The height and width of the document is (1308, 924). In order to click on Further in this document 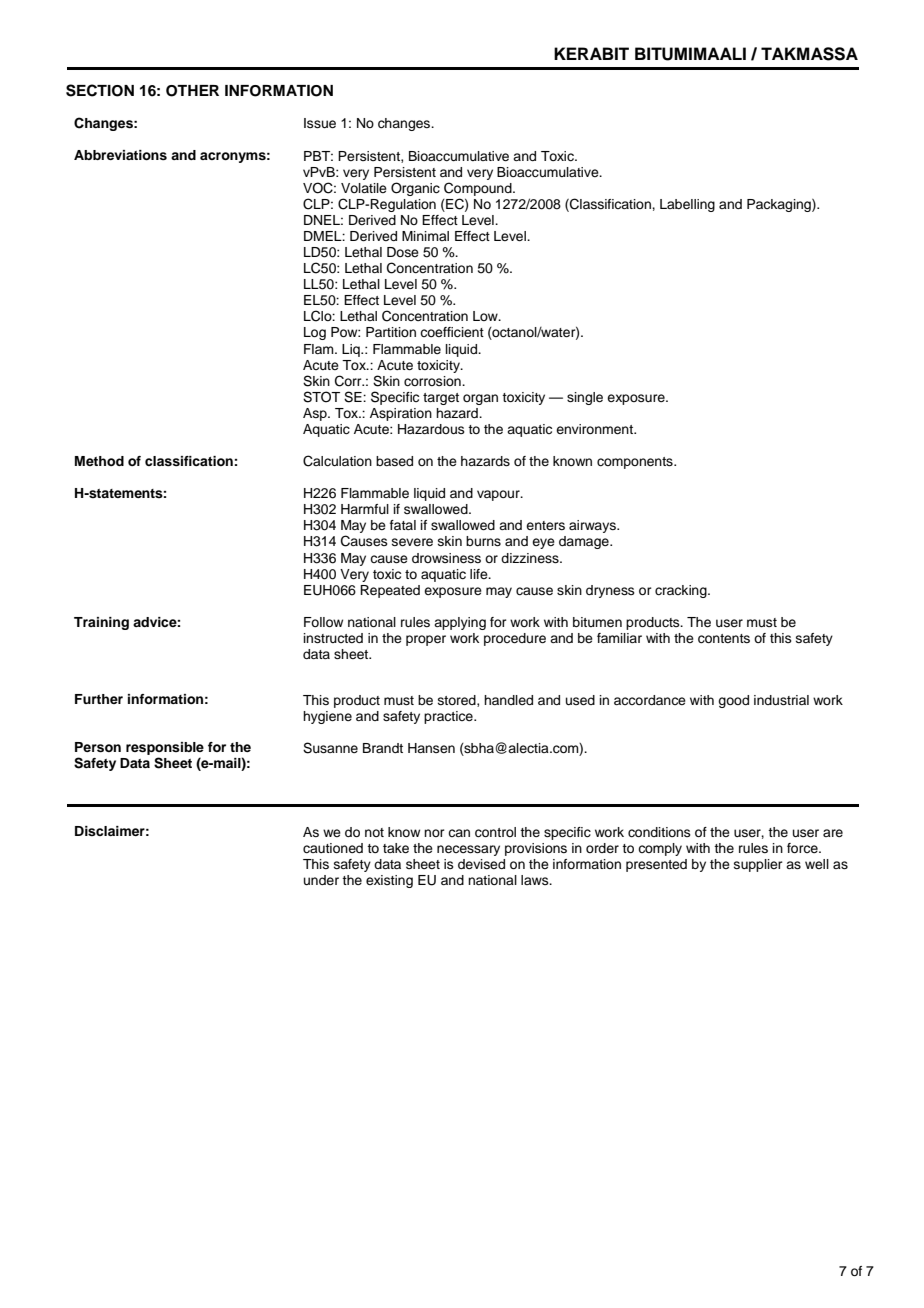, I will do `click(99, 699)`.
